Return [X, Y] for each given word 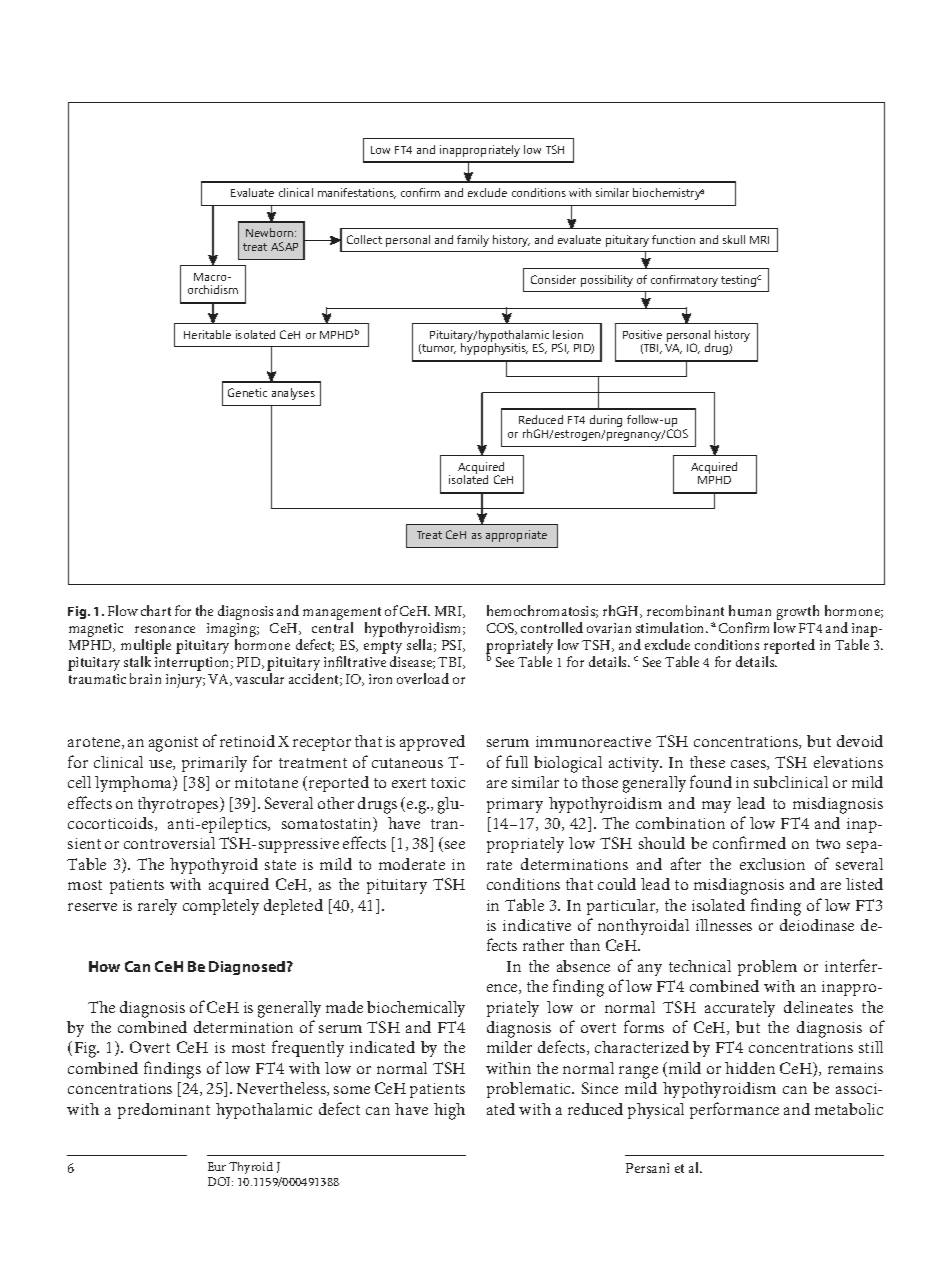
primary [515, 805]
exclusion [772, 864]
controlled [552, 627]
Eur [217, 1166]
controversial [169, 843]
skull [734, 239]
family [473, 241]
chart [156, 610]
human [750, 610]
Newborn [271, 232]
